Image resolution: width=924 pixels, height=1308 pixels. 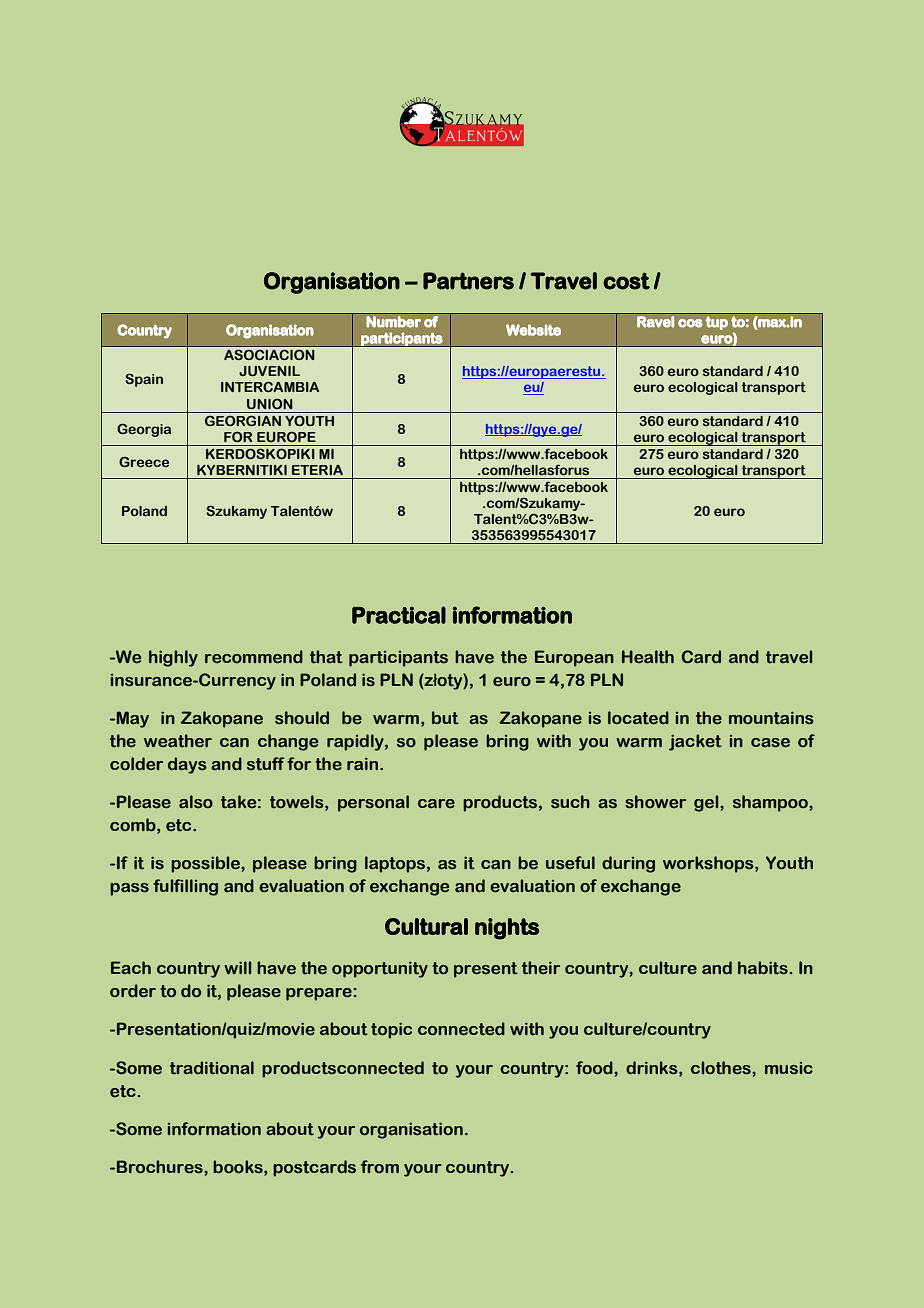 I want to click on from, so click(x=380, y=1166).
